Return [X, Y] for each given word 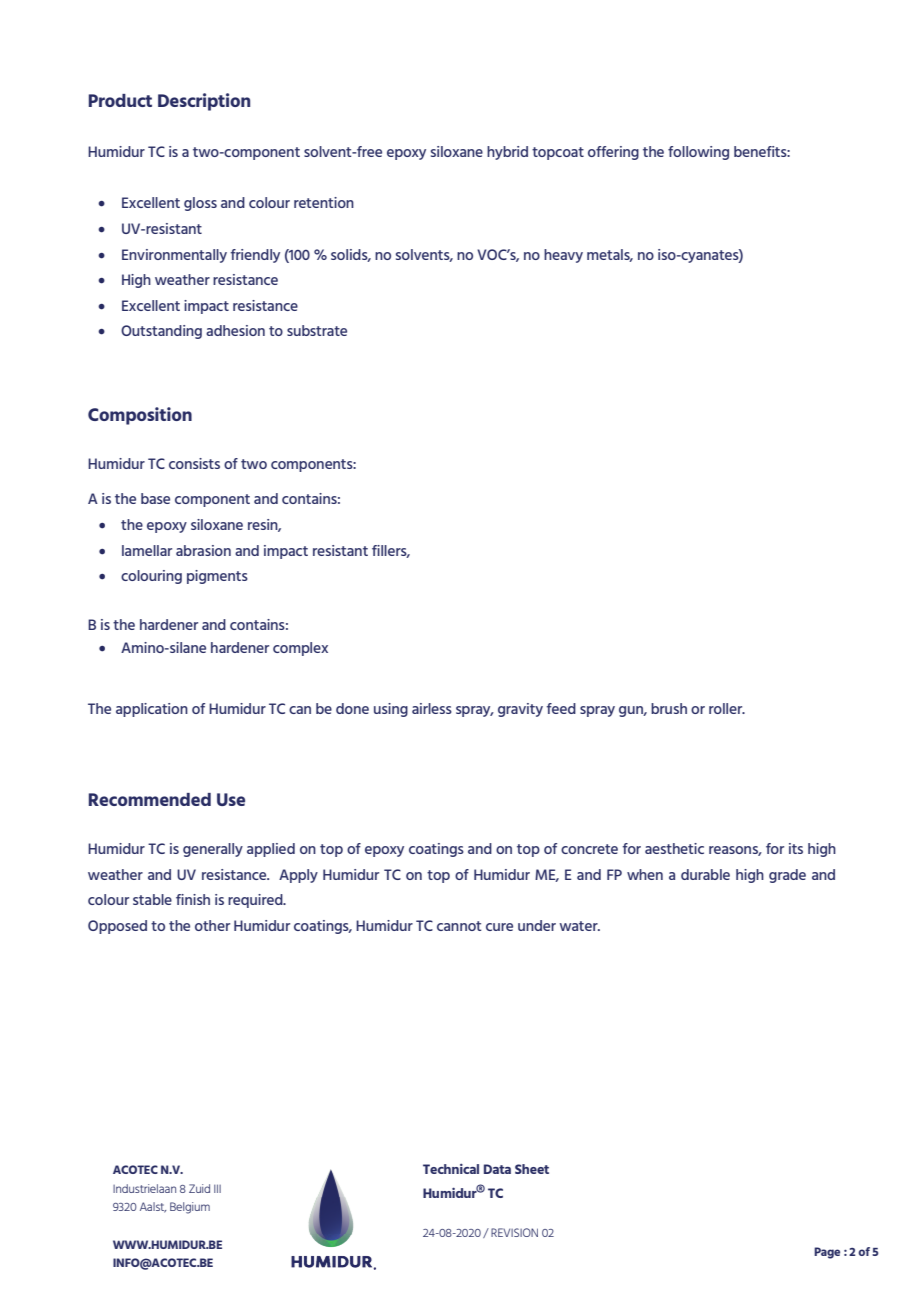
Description [204, 102]
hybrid [507, 153]
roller [727, 708]
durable [705, 874]
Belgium [190, 1208]
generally [213, 850]
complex [300, 649]
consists [194, 463]
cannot [459, 926]
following [698, 153]
